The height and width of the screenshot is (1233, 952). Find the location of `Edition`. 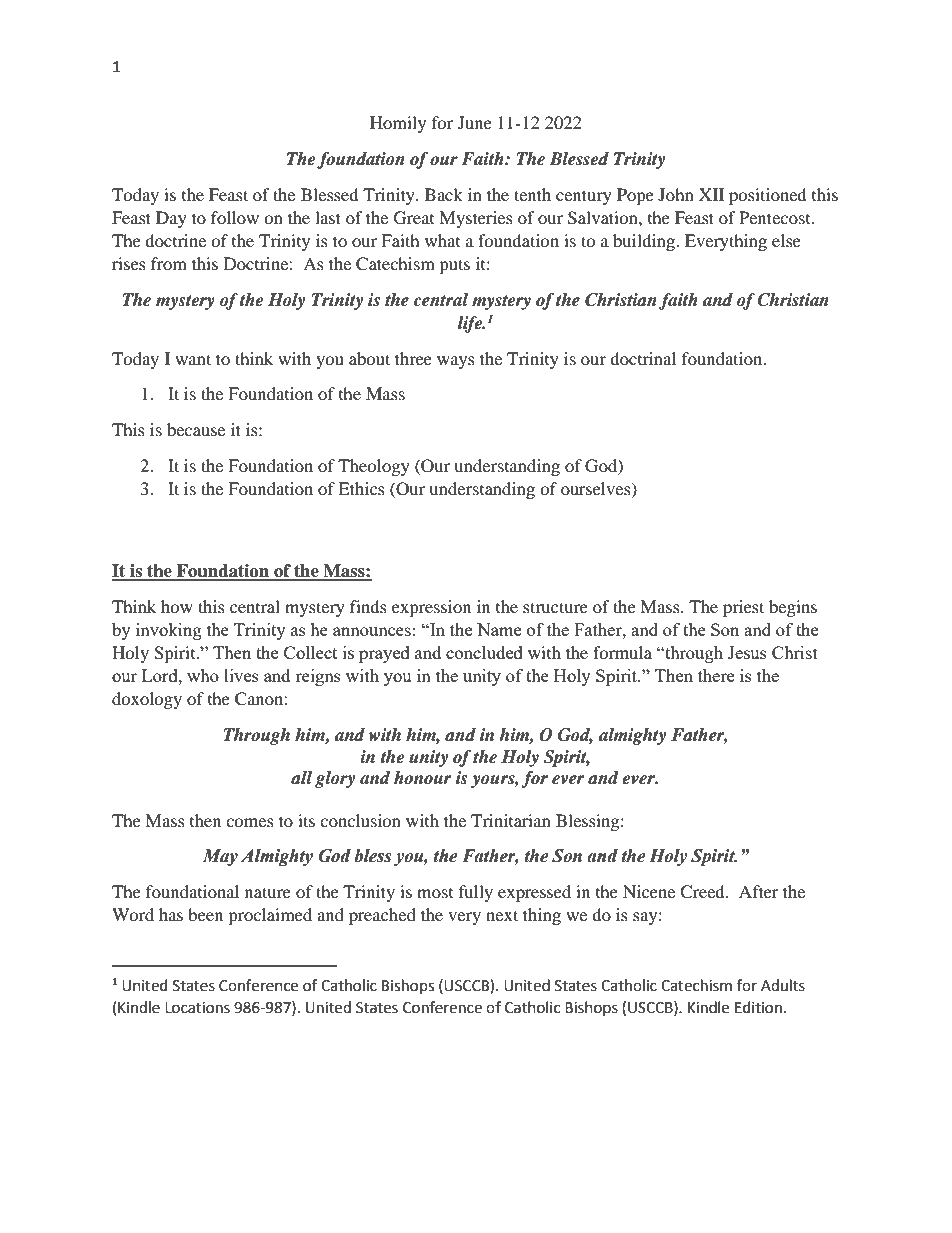

Edition is located at coordinates (758, 1007).
